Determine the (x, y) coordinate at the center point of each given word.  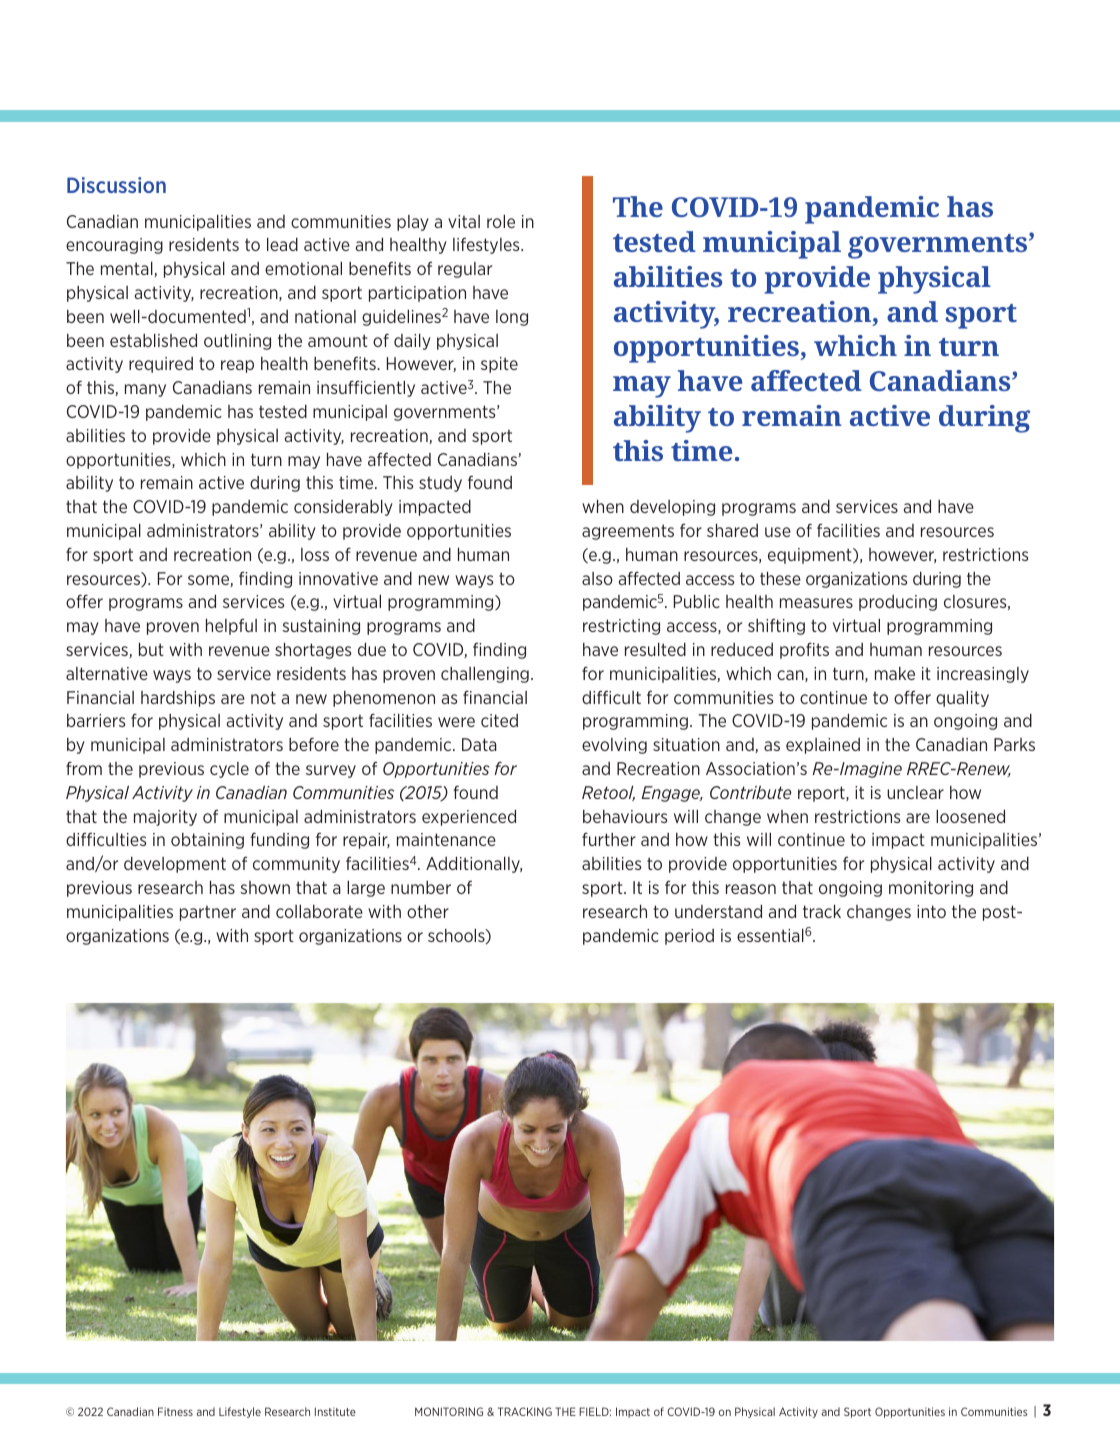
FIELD (595, 1411)
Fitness (175, 1411)
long (512, 318)
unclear (915, 792)
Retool (608, 793)
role (501, 221)
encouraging (114, 246)
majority (165, 818)
